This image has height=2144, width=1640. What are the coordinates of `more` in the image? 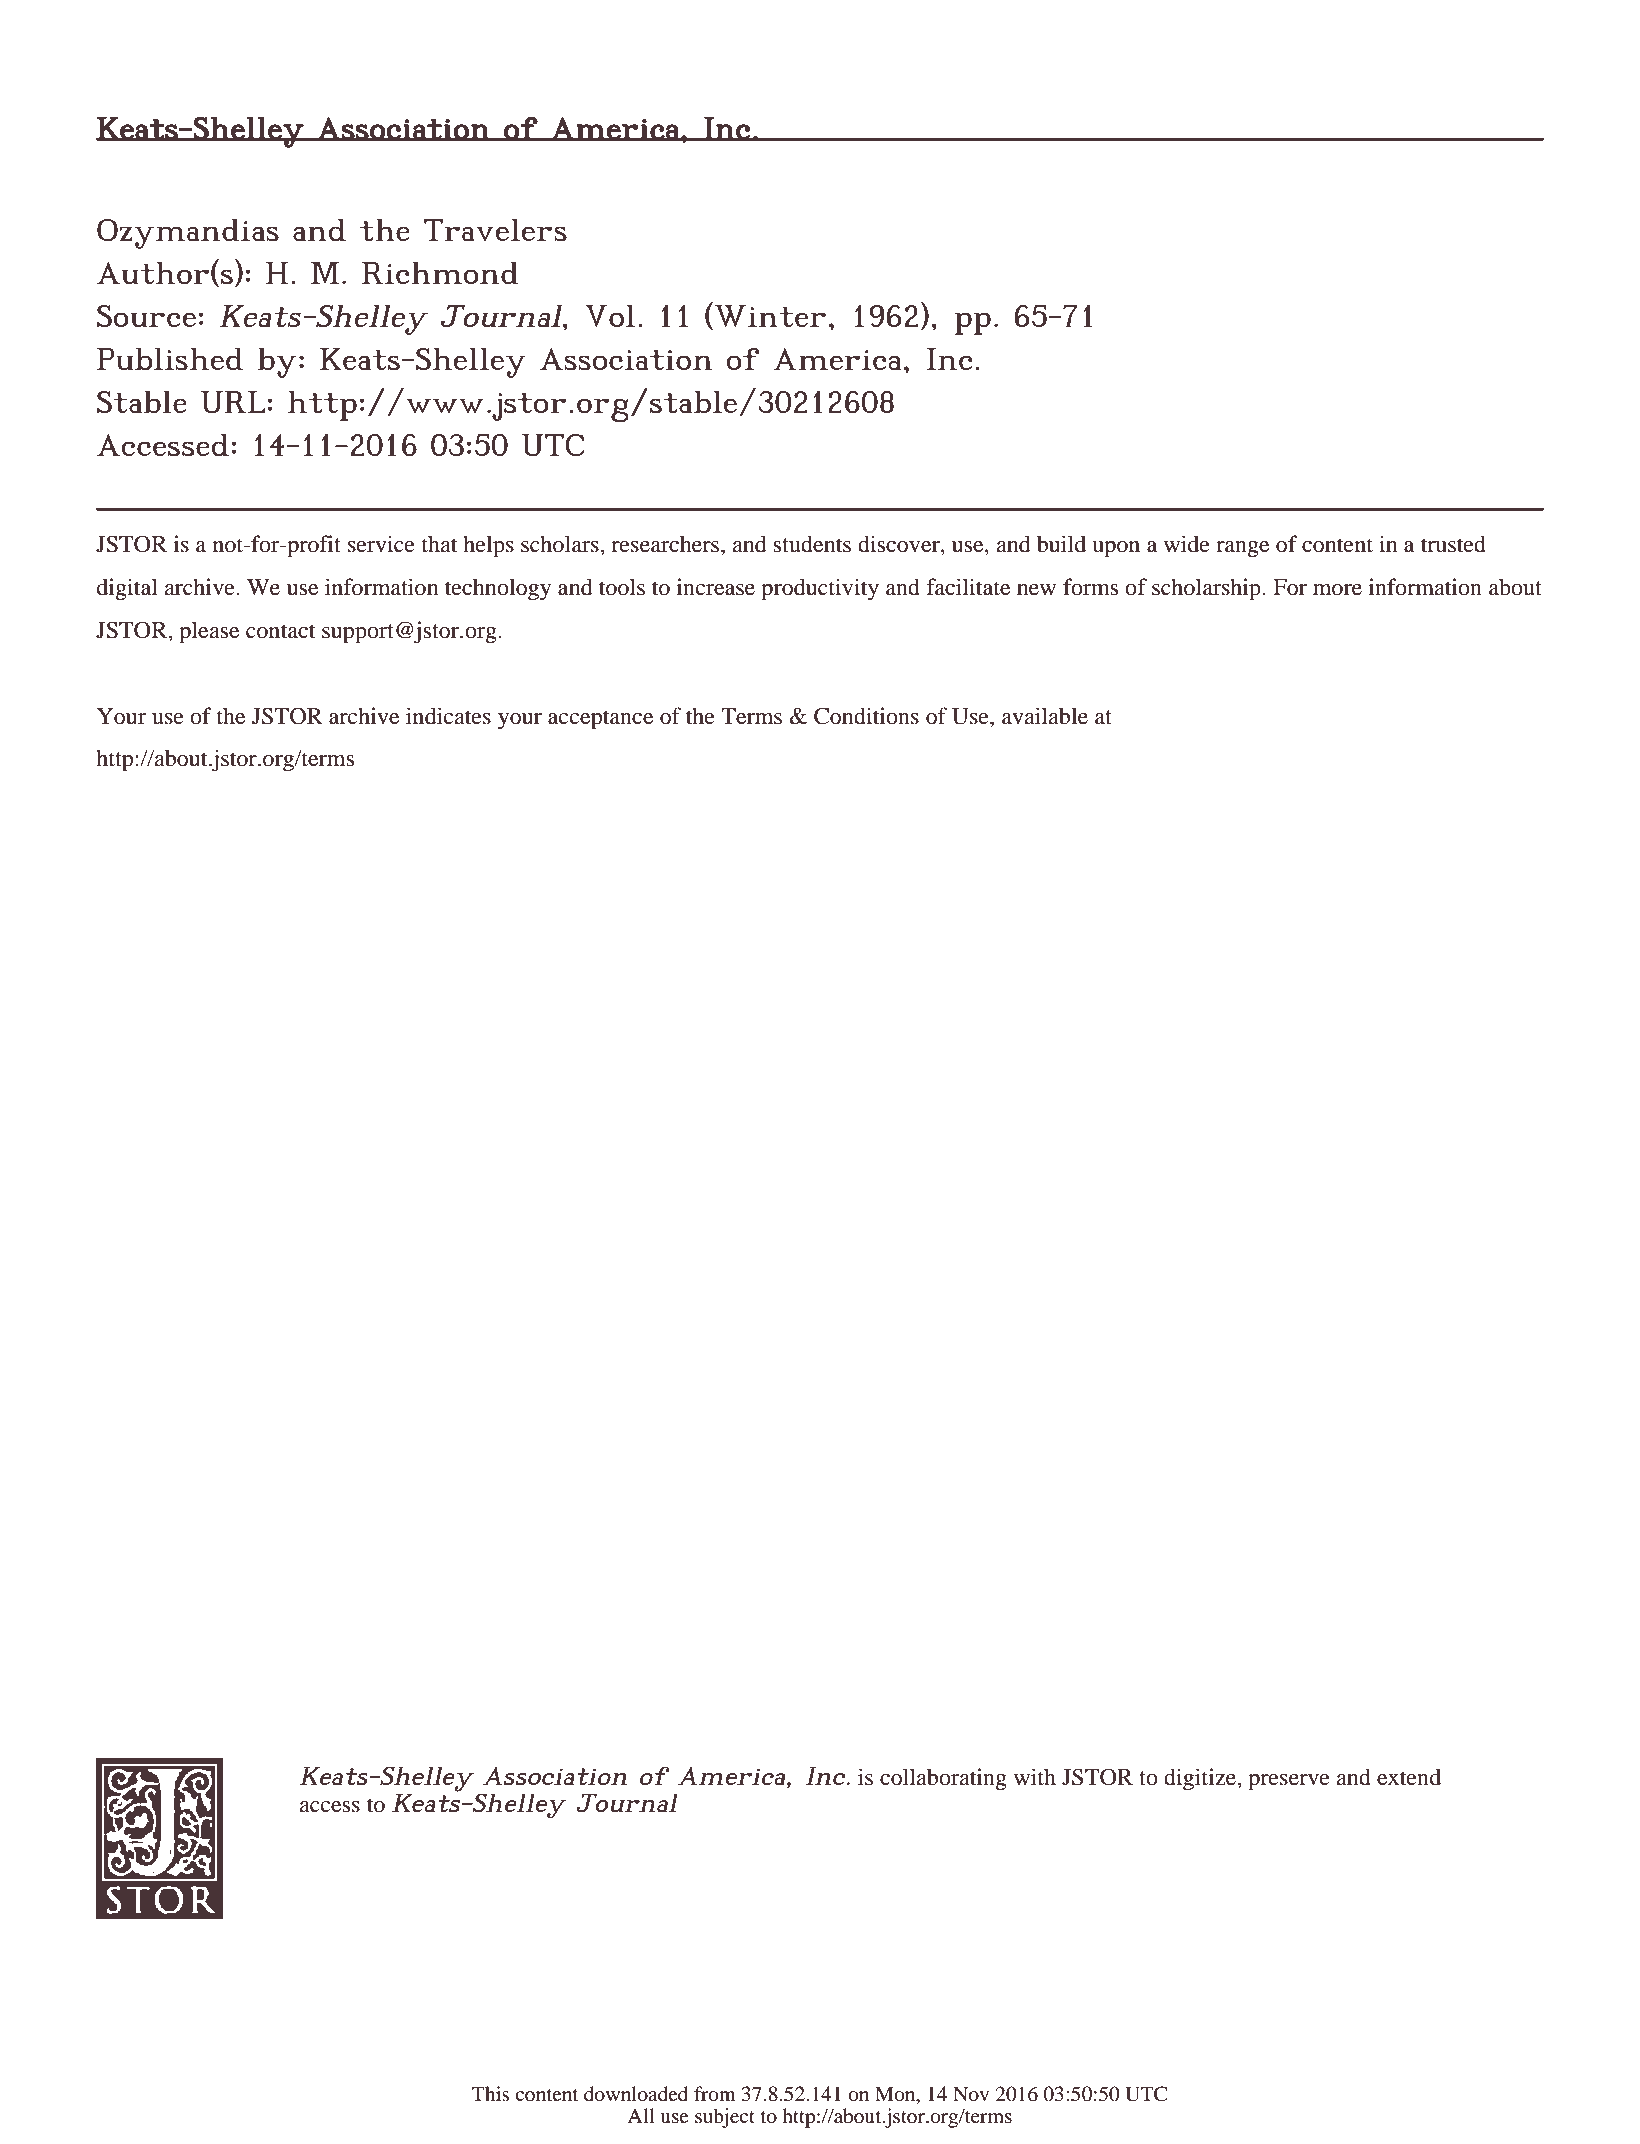 It's located at (1337, 590).
